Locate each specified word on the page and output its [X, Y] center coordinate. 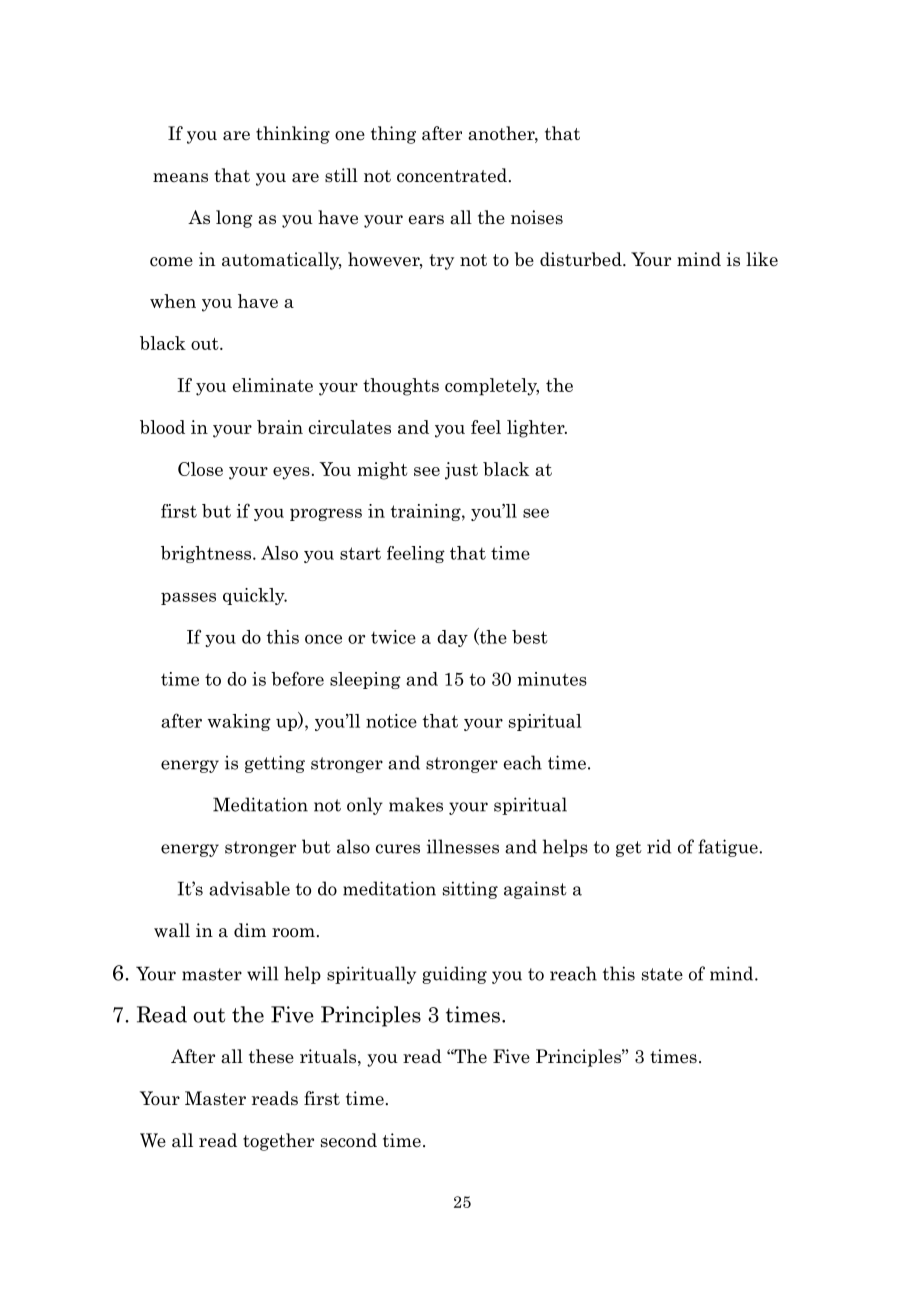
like [762, 259]
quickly [255, 596]
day [452, 638]
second [349, 1140]
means [180, 178]
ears [426, 220]
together [278, 1142]
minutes [552, 679]
